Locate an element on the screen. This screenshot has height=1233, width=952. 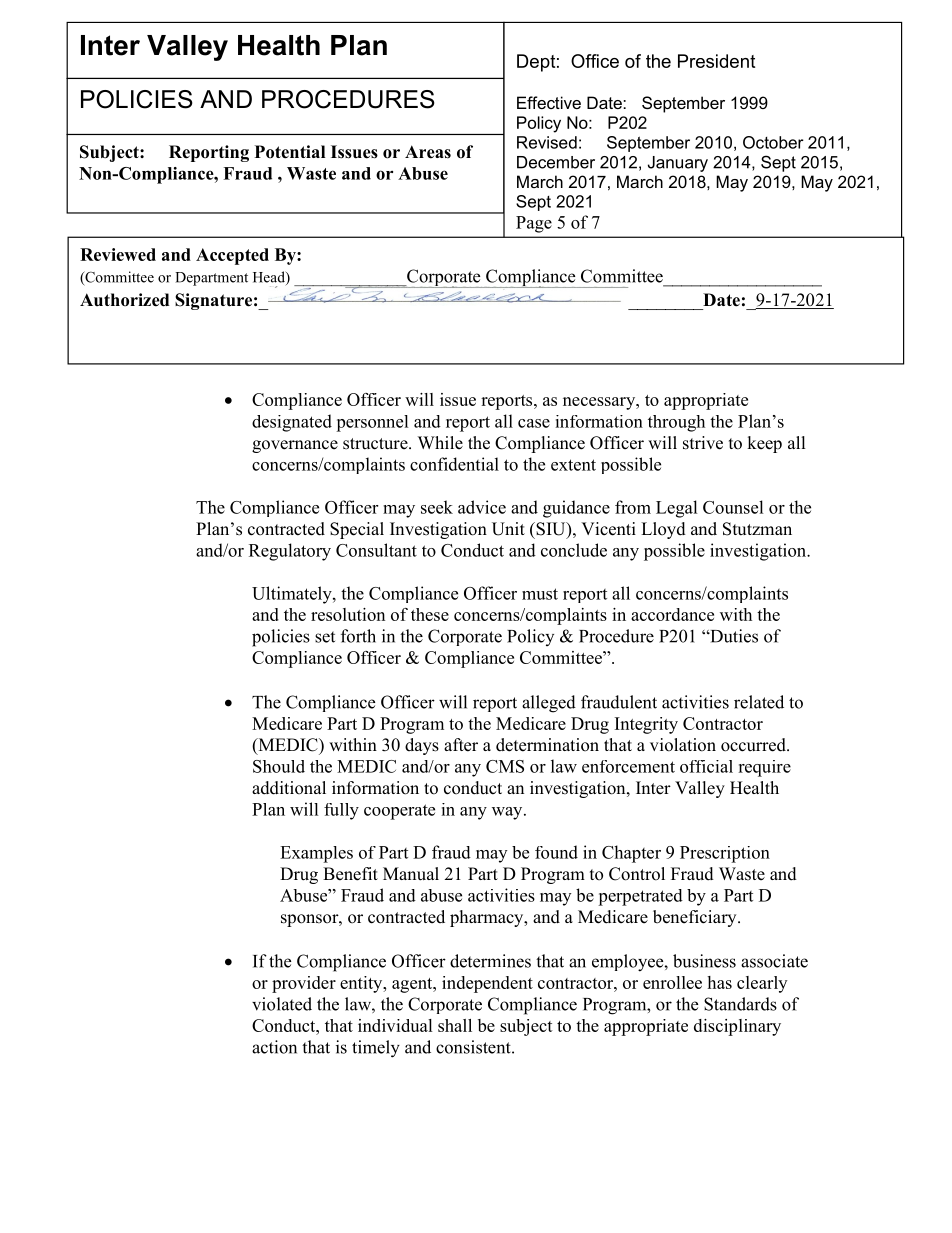
January is located at coordinates (678, 164).
